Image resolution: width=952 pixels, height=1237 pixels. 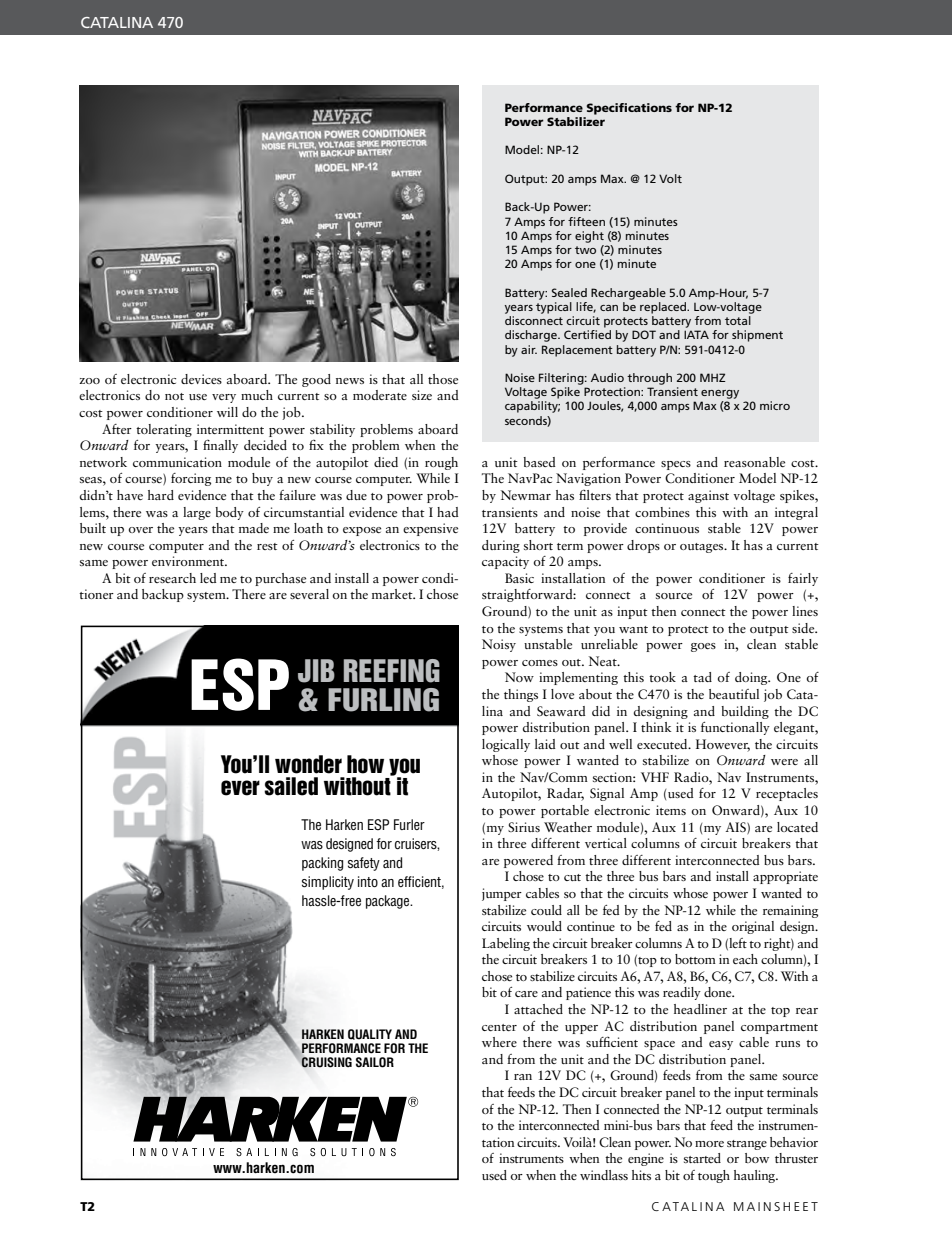 What do you see at coordinates (328, 883) in the screenshot?
I see `simplicity` at bounding box center [328, 883].
